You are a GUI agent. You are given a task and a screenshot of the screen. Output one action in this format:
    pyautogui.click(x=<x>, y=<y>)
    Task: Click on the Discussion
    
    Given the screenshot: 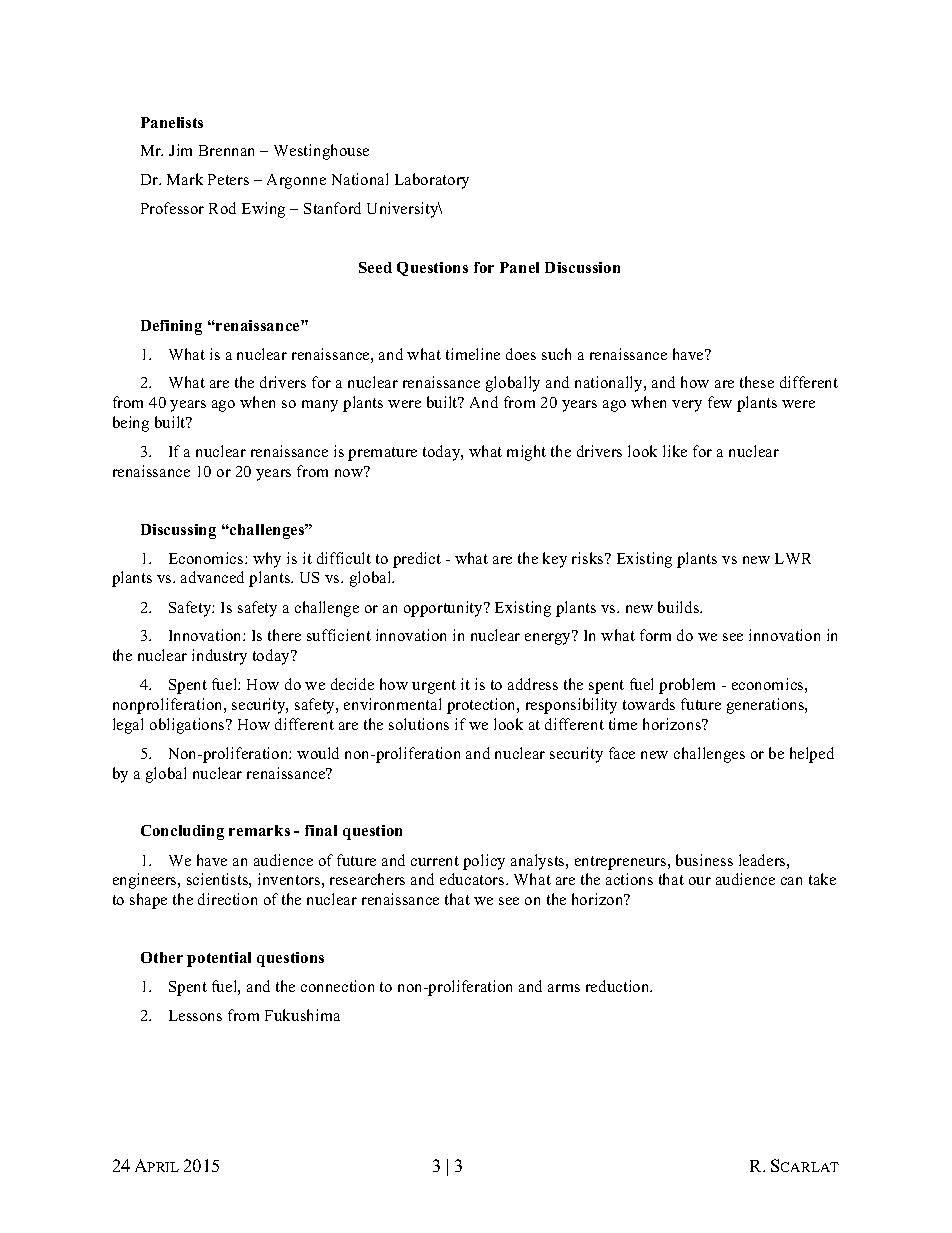 What is the action you would take?
    pyautogui.click(x=582, y=267)
